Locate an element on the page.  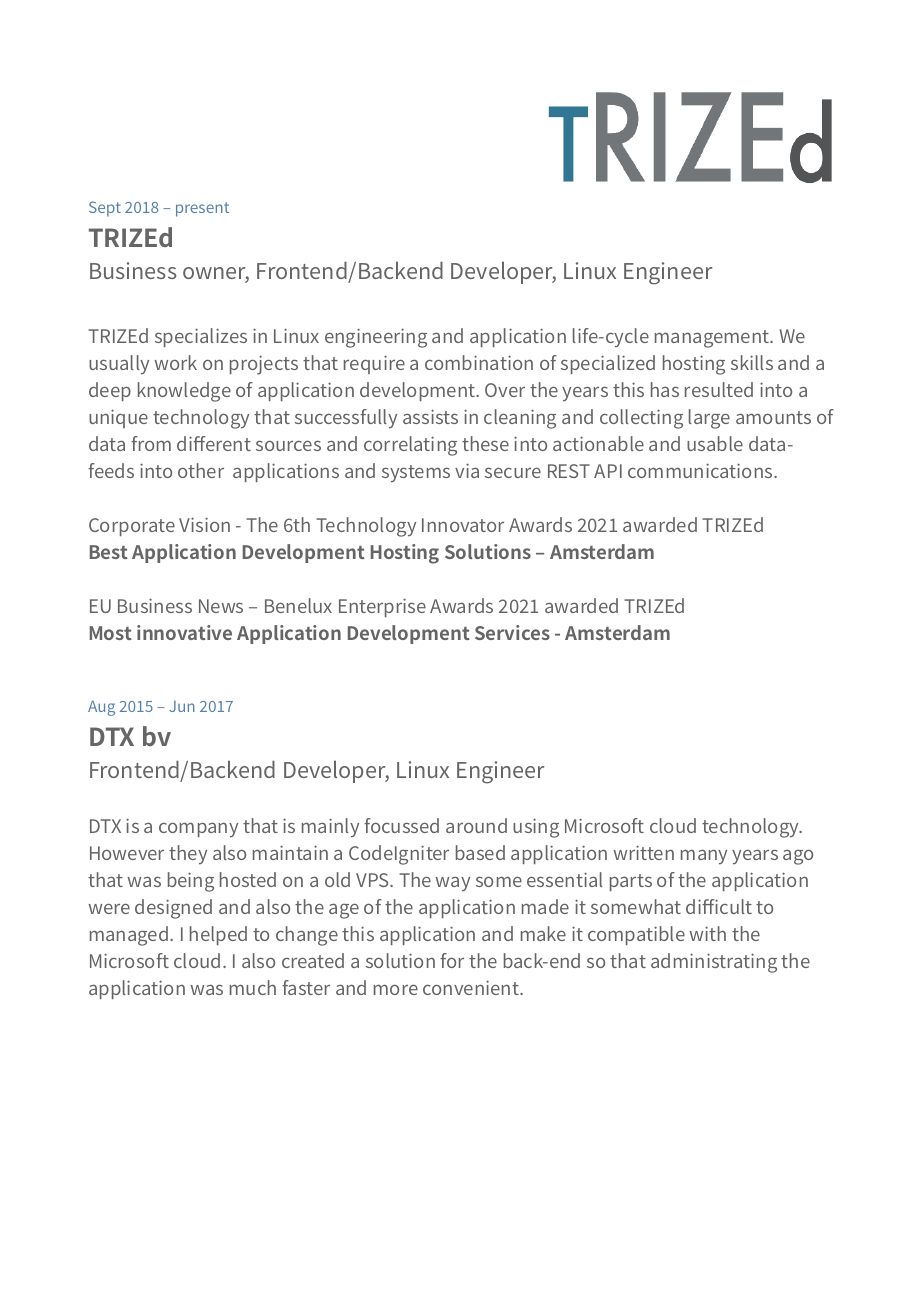
Services is located at coordinates (512, 632).
